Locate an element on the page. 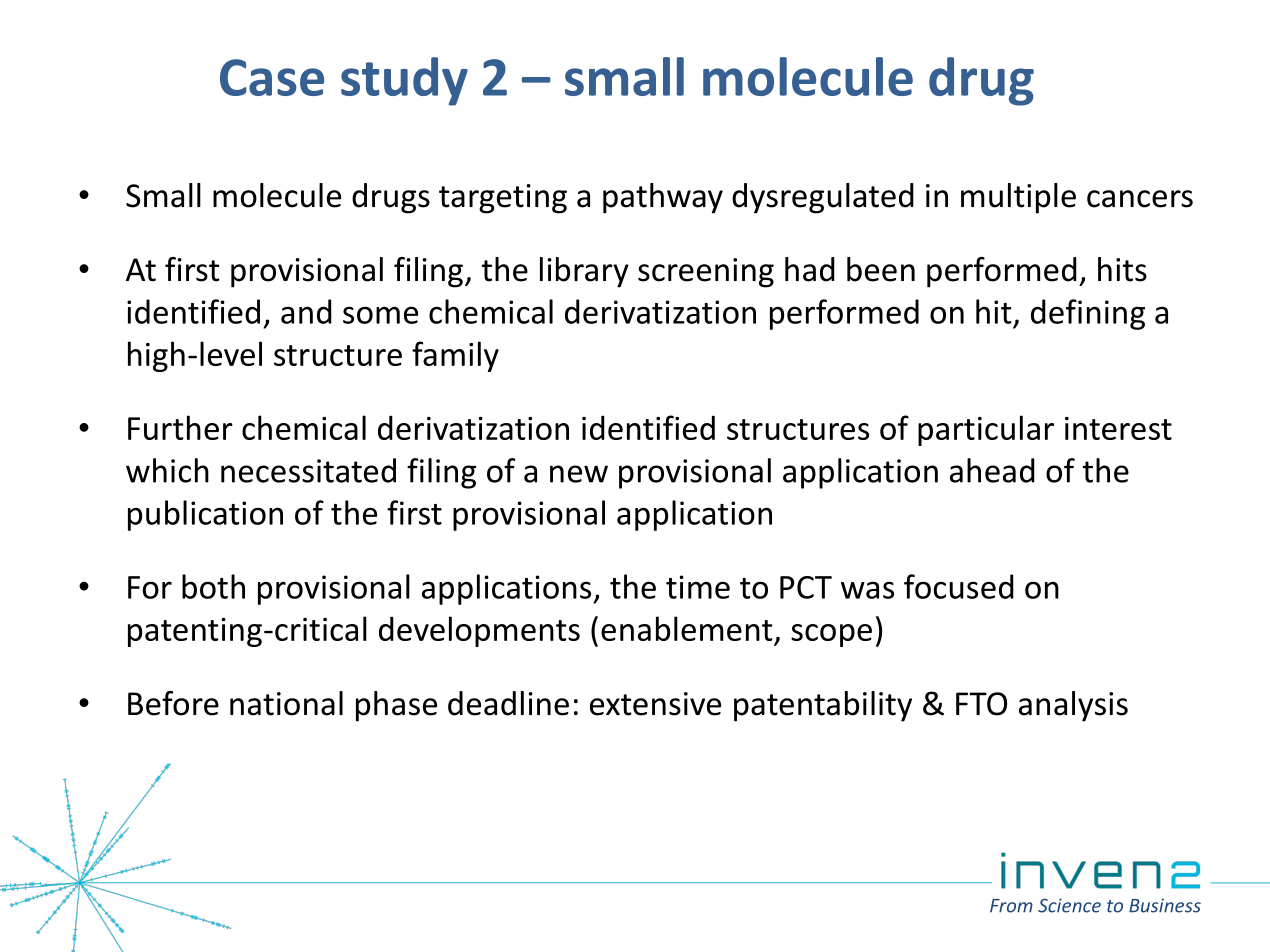  analysis is located at coordinates (1073, 706).
